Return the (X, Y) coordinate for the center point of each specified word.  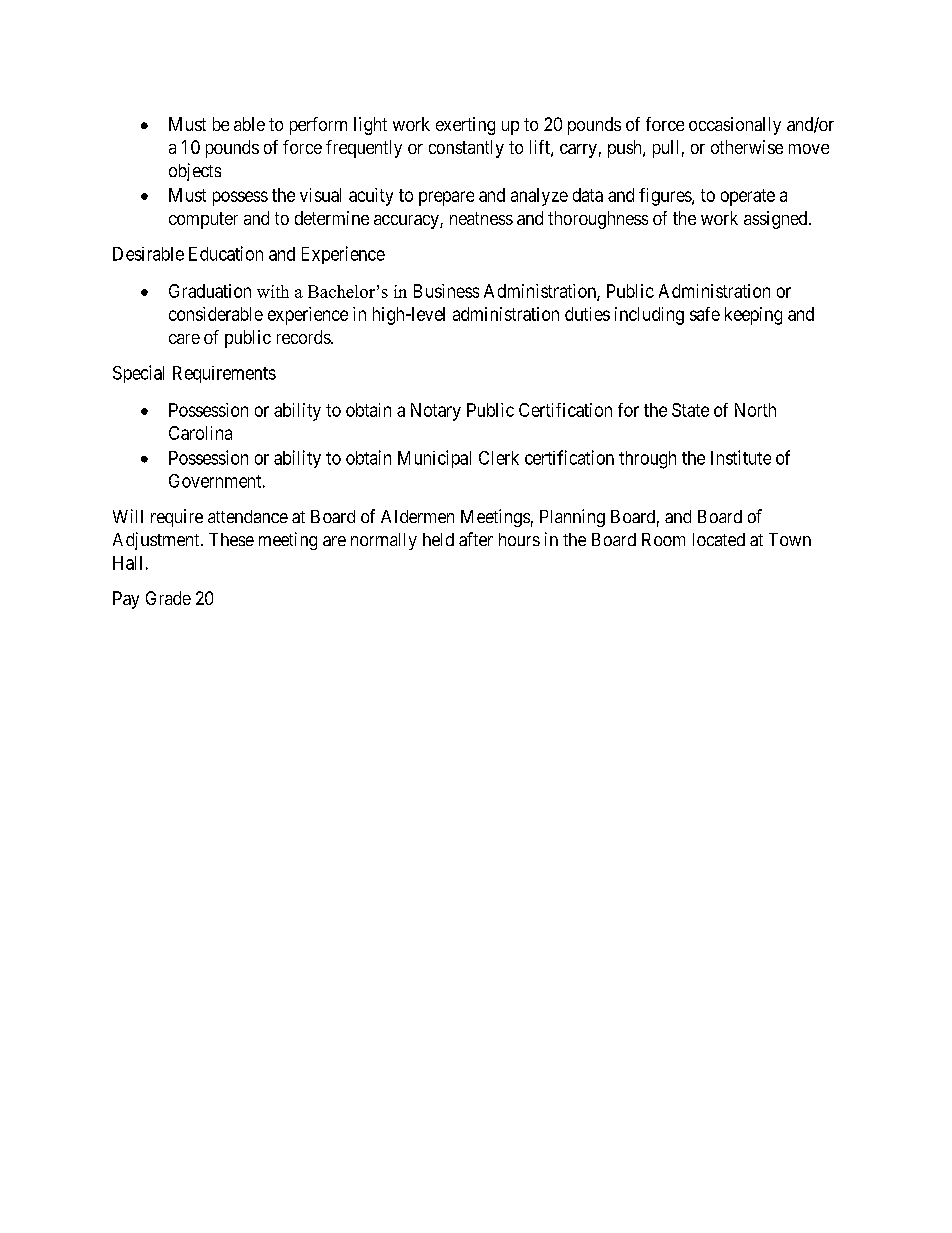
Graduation (210, 291)
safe (705, 314)
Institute (741, 457)
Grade (168, 598)
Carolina (200, 433)
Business (446, 291)
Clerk (499, 458)
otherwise (747, 147)
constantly (466, 149)
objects (195, 172)
